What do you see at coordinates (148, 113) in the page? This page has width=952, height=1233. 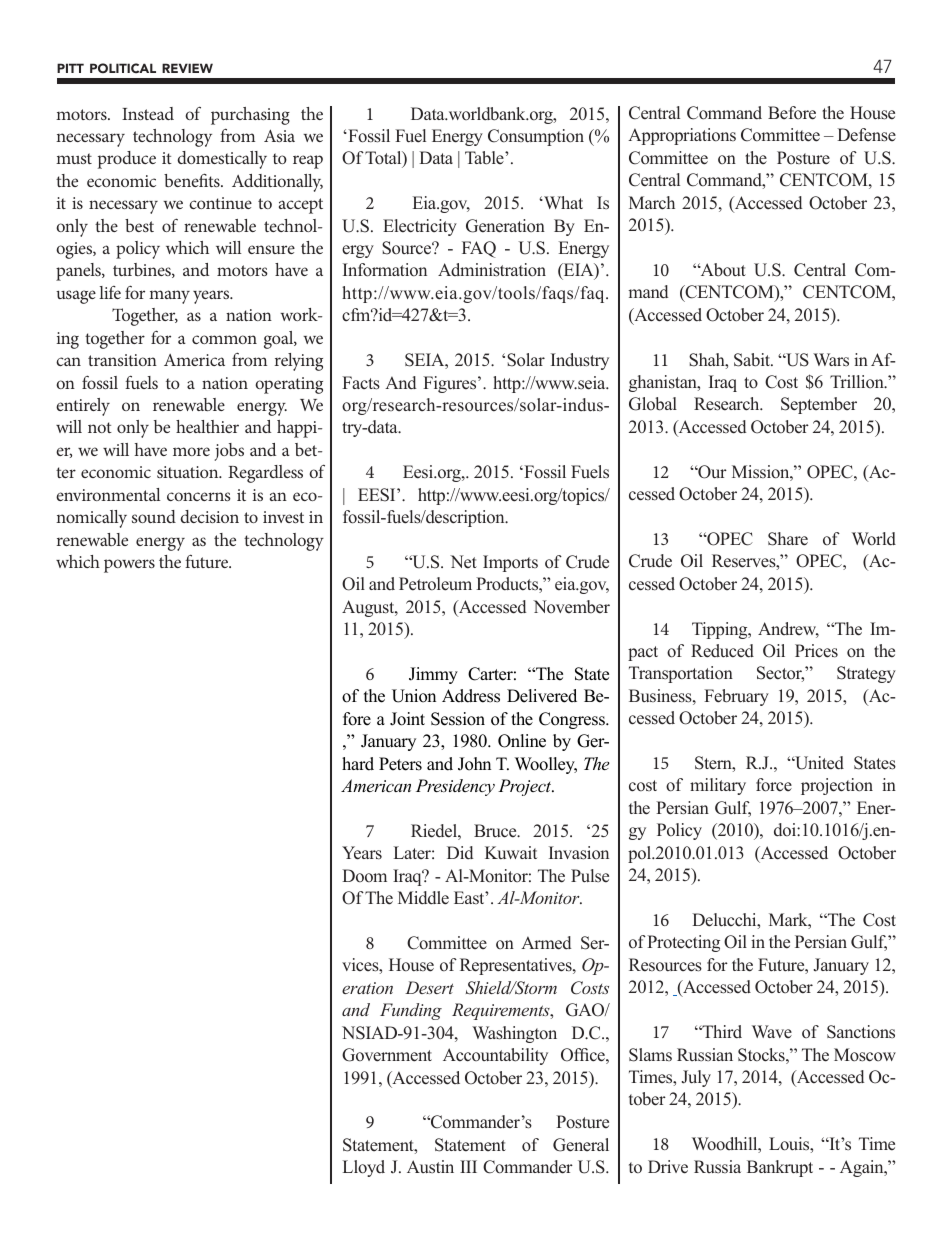 I see `Instead` at bounding box center [148, 113].
